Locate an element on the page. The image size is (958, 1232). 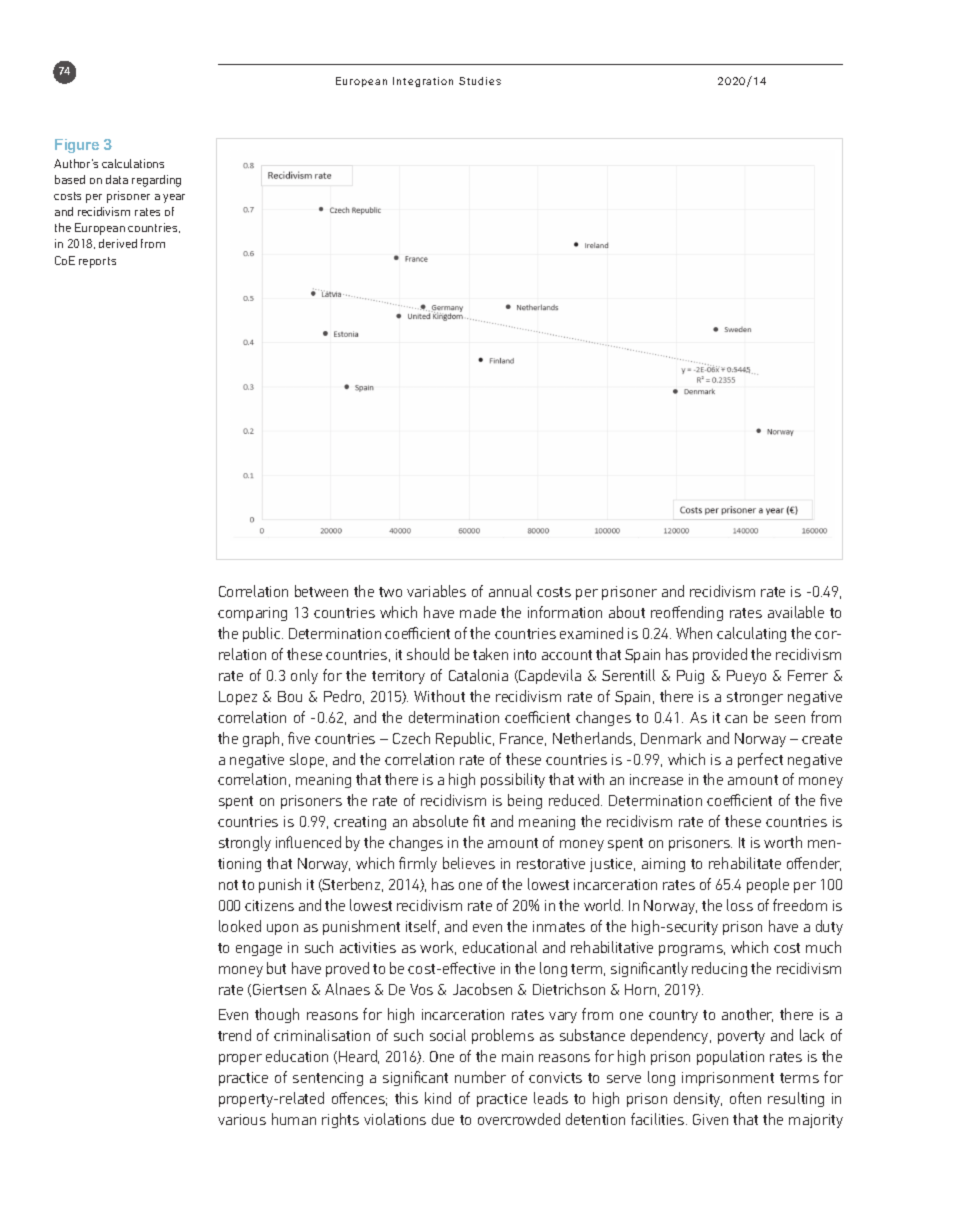
various is located at coordinates (242, 1119).
